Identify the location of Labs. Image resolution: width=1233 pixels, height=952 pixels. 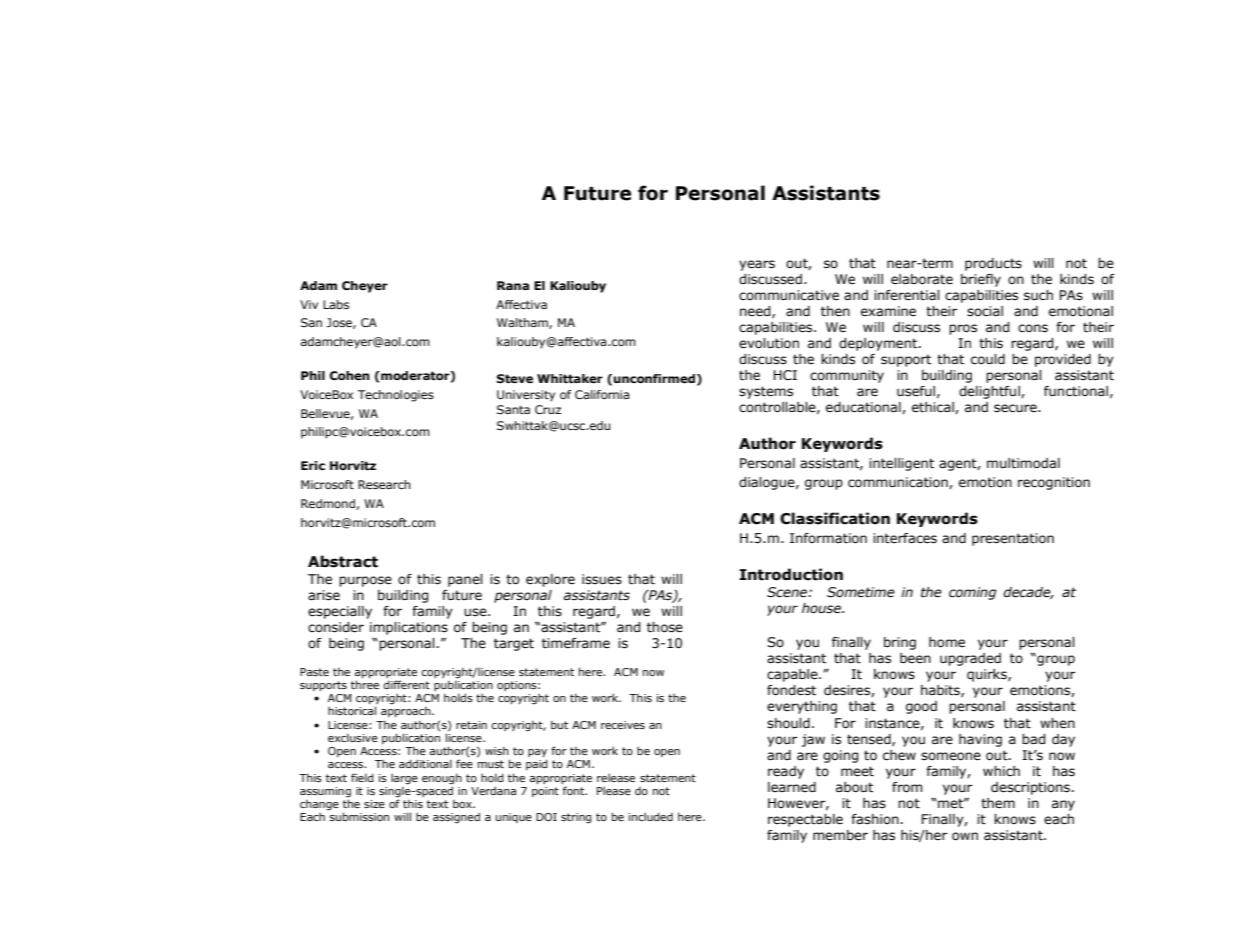
(336, 304).
